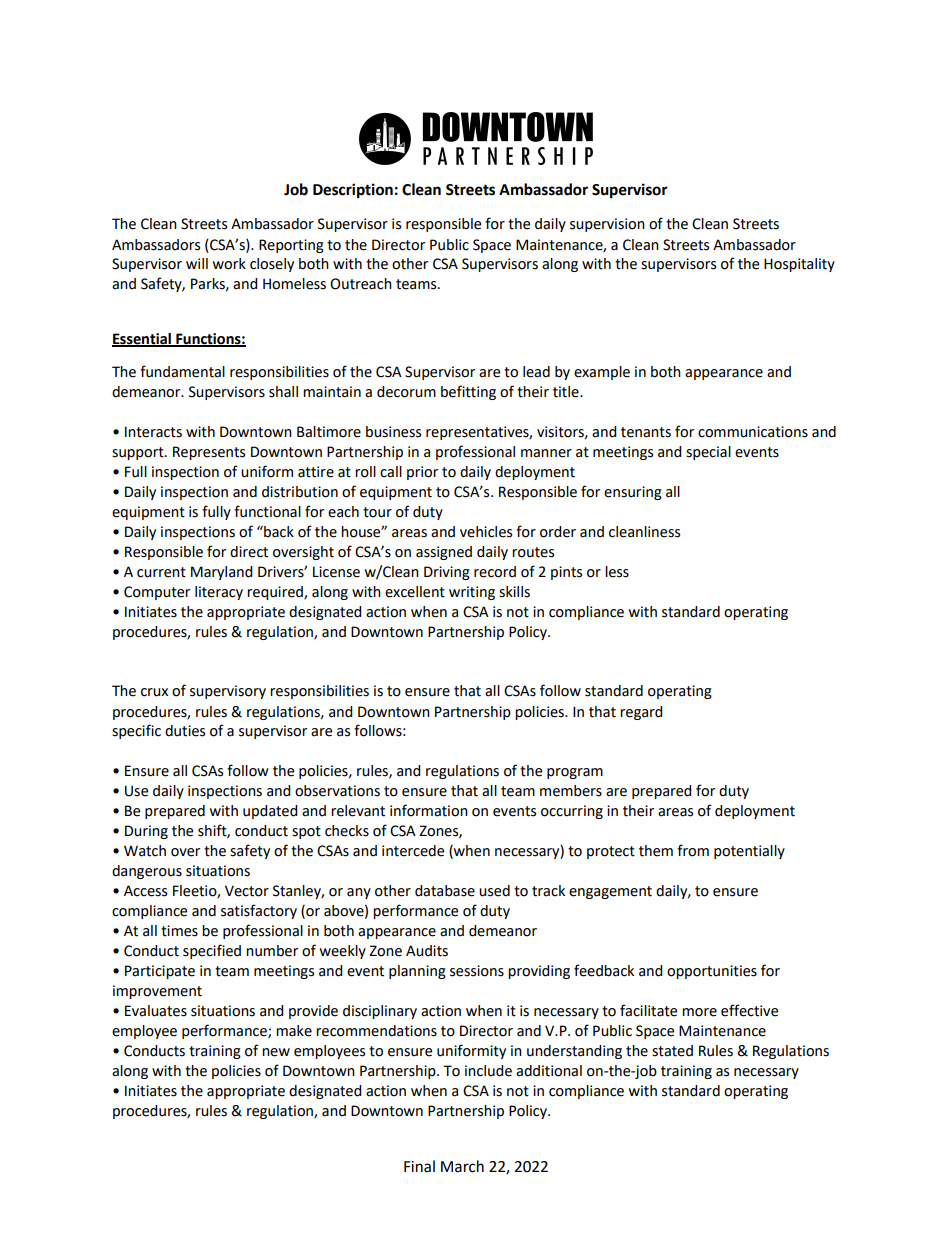 The image size is (952, 1233). I want to click on communications, so click(753, 432).
